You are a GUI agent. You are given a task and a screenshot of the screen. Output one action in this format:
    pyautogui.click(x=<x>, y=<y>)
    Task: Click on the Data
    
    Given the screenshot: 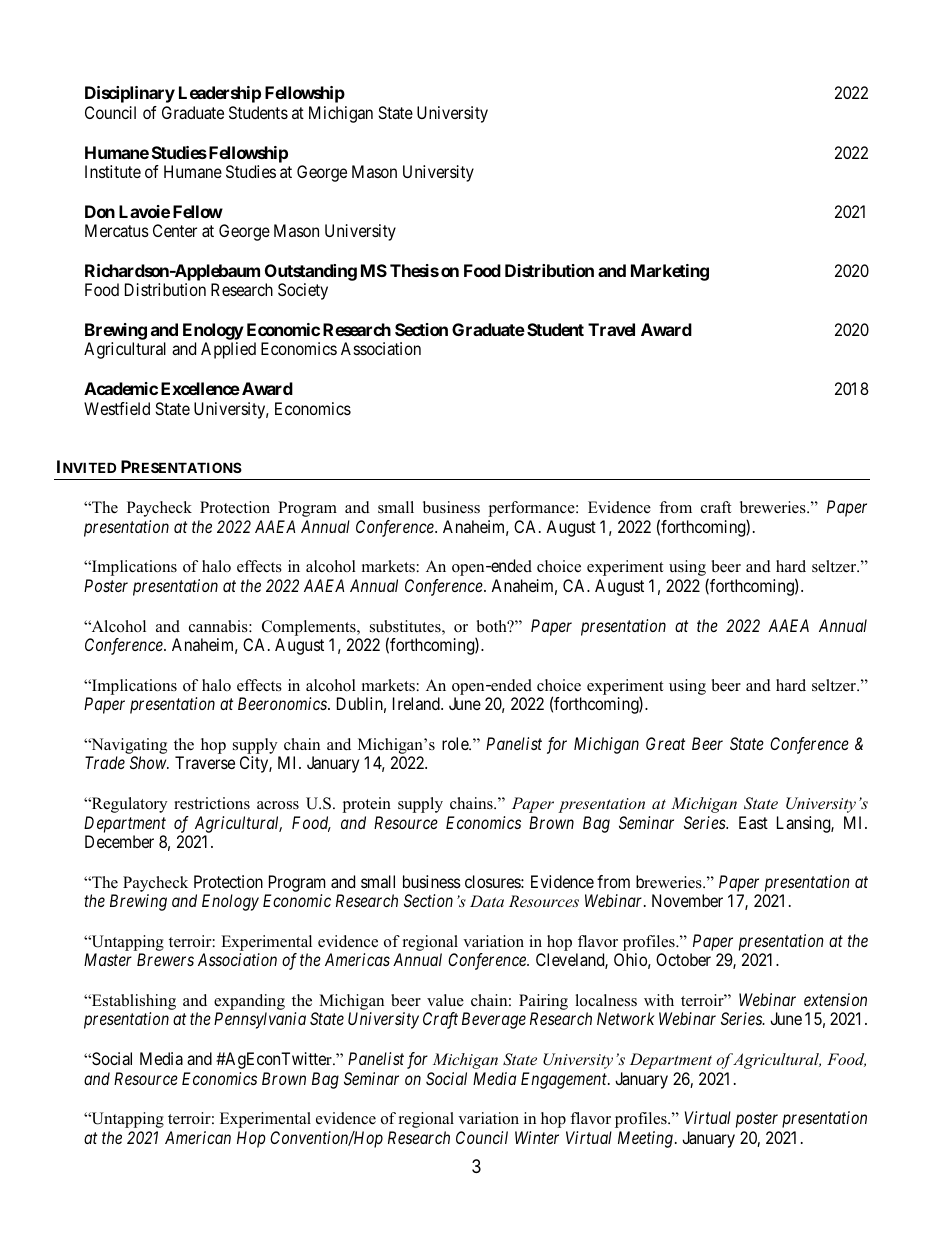 What is the action you would take?
    pyautogui.click(x=487, y=901)
